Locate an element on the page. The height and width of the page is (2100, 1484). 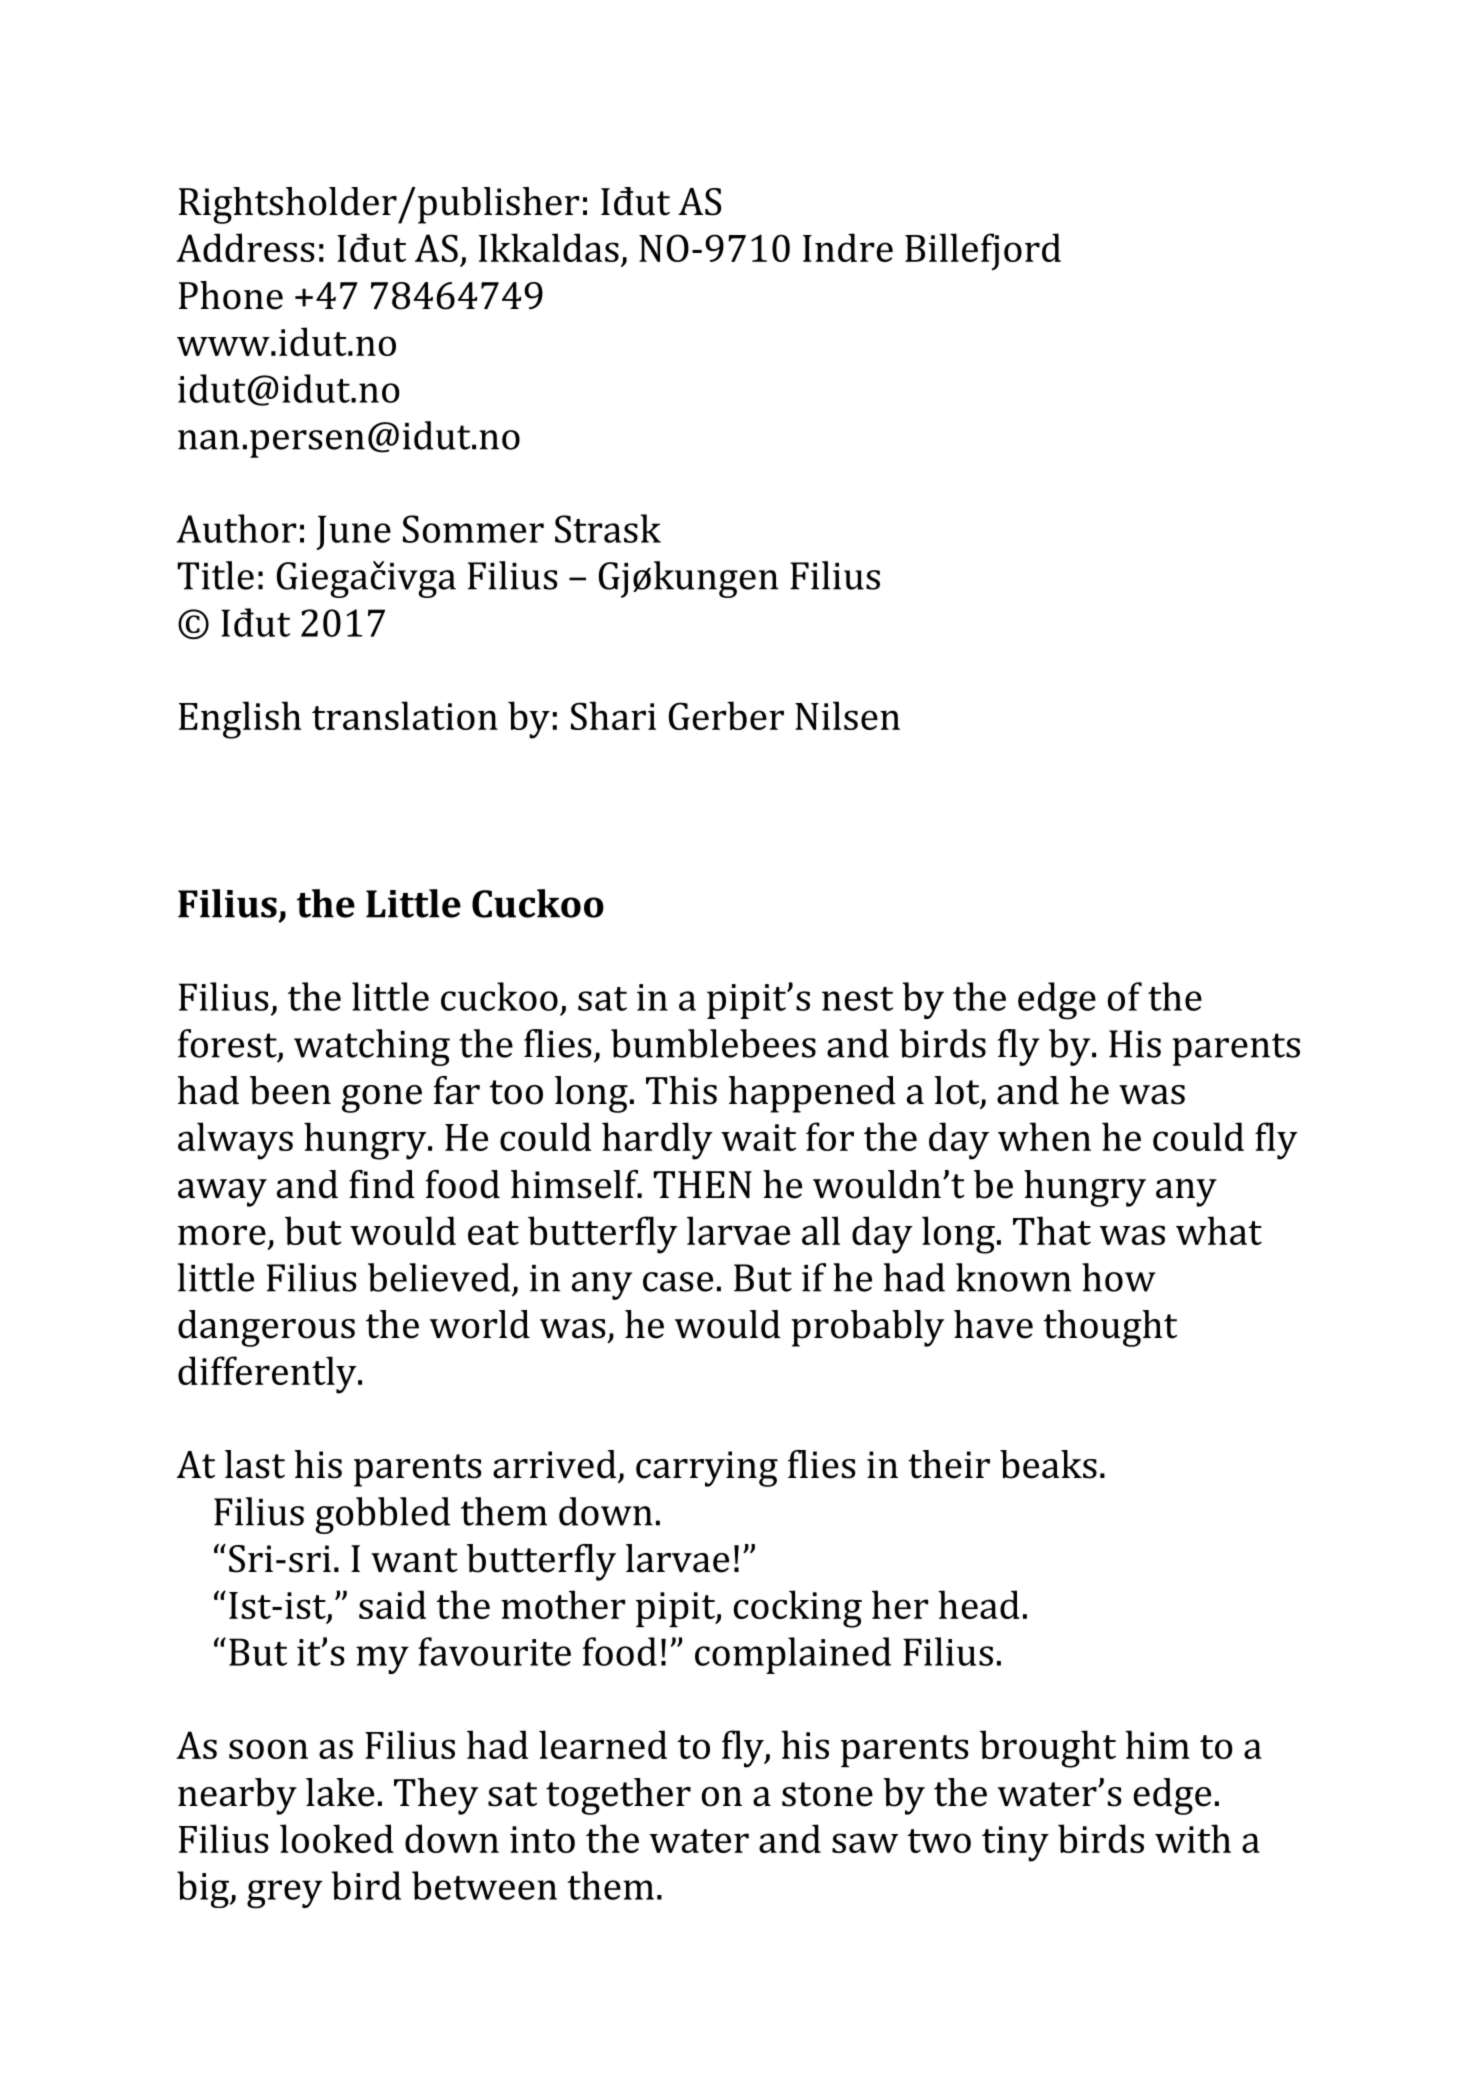
June is located at coordinates (353, 532).
